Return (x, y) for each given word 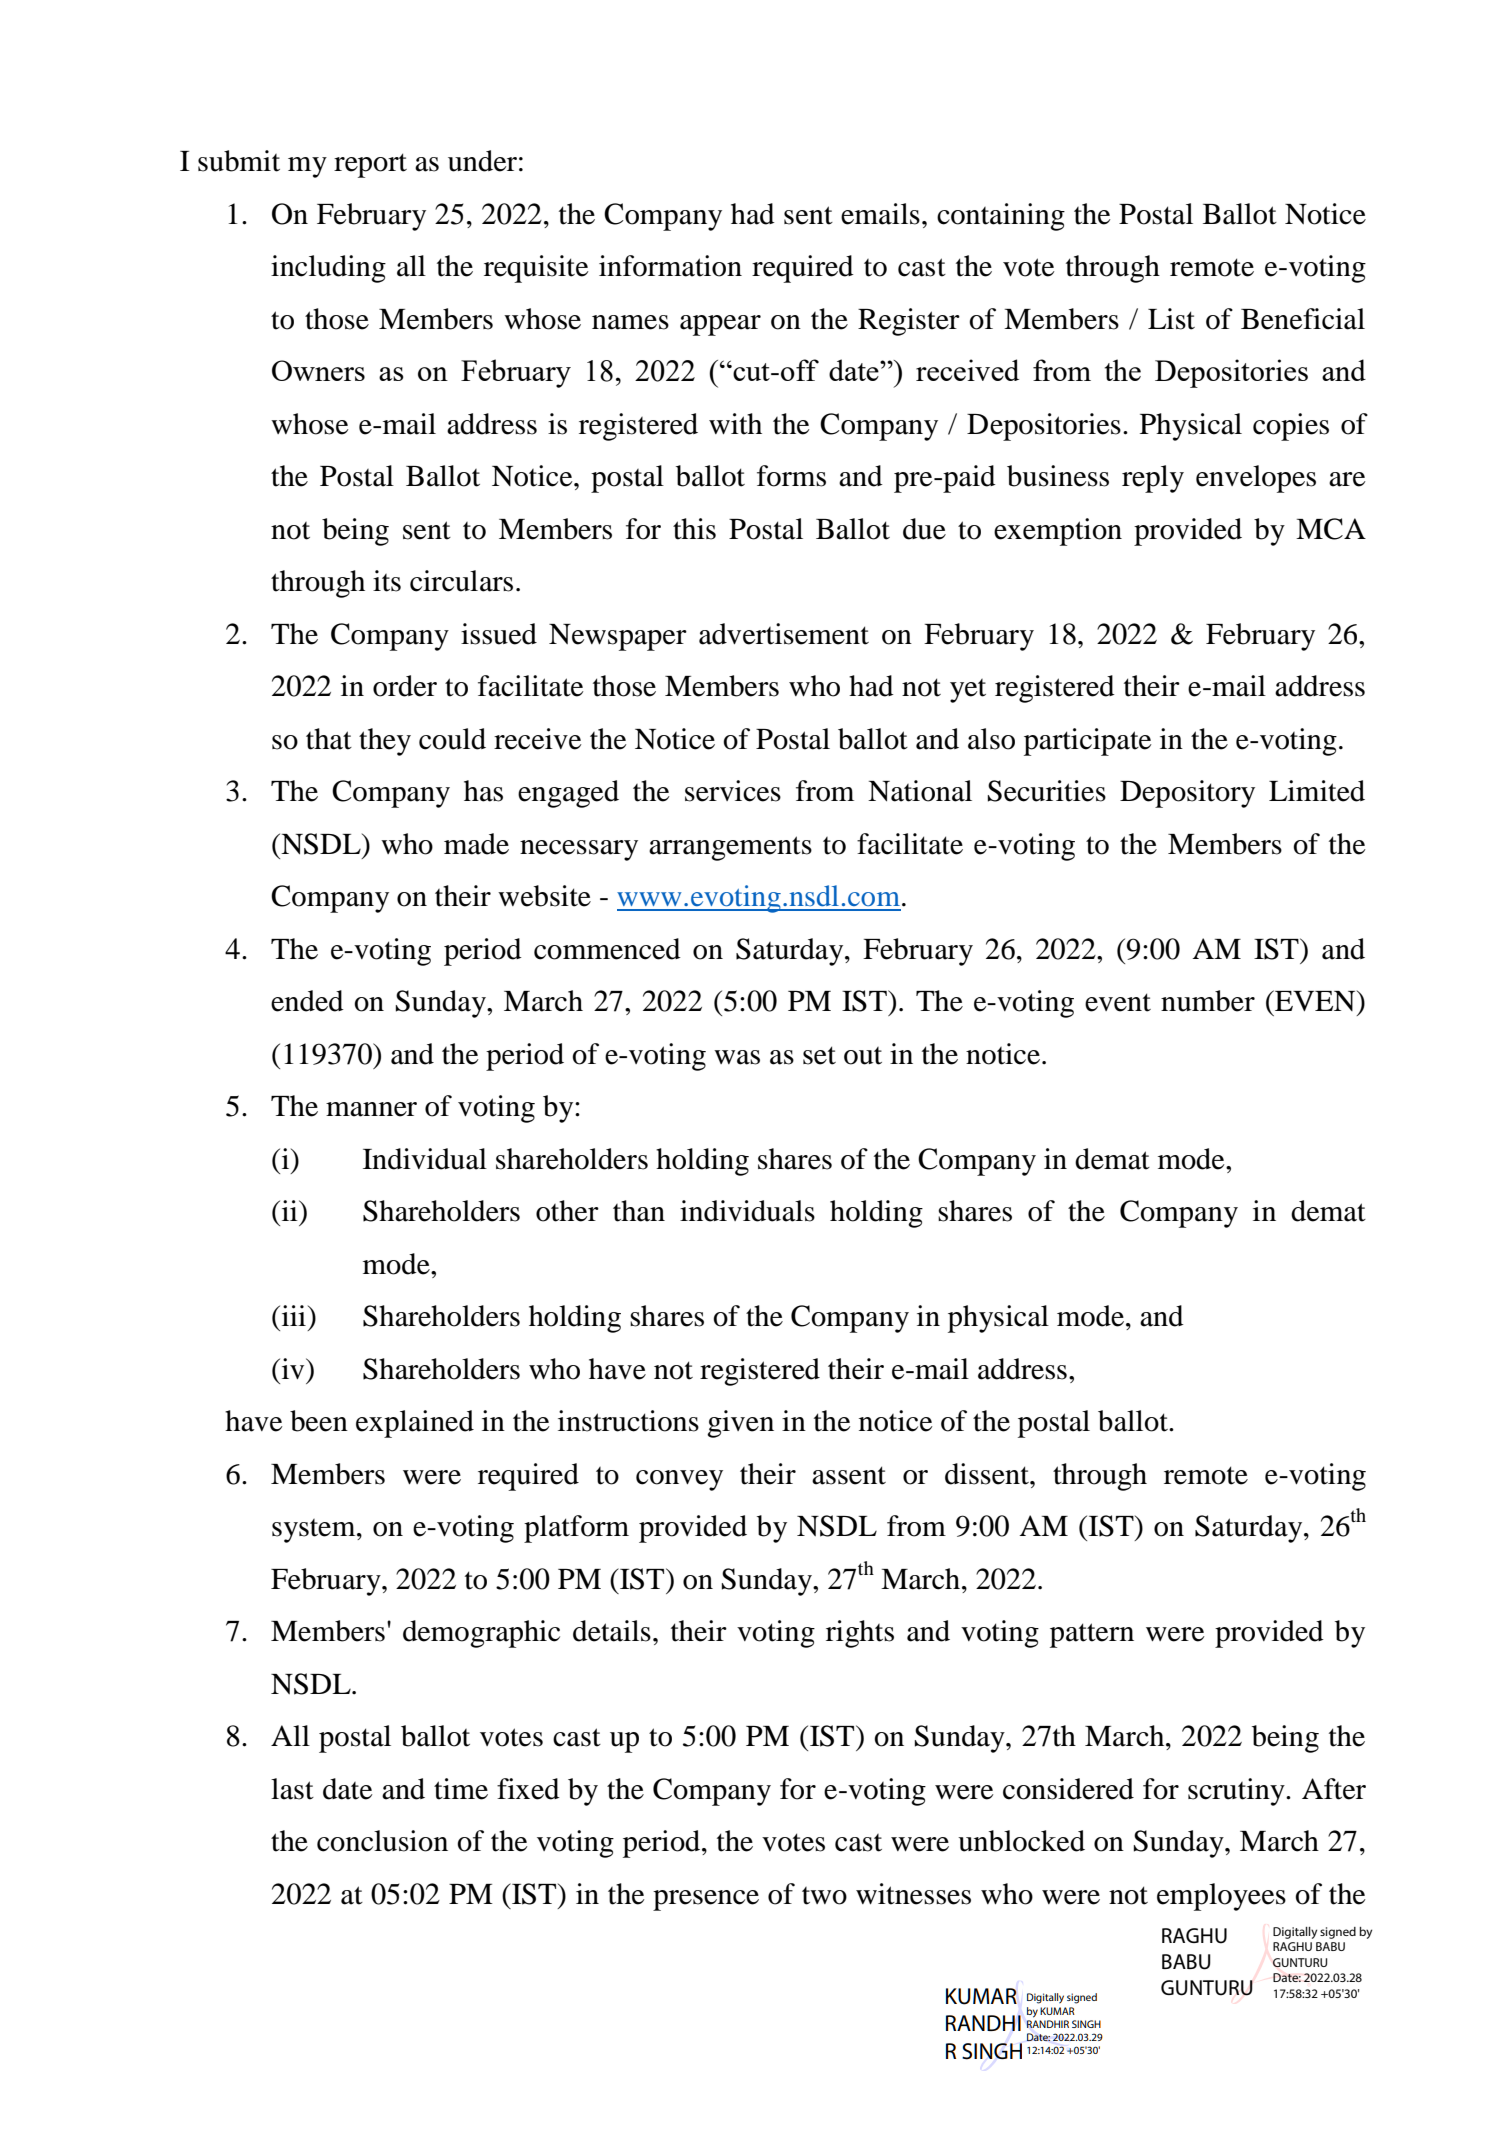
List (1171, 319)
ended (307, 1001)
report (370, 165)
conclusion (382, 1841)
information (670, 266)
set (819, 1055)
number (1208, 1001)
